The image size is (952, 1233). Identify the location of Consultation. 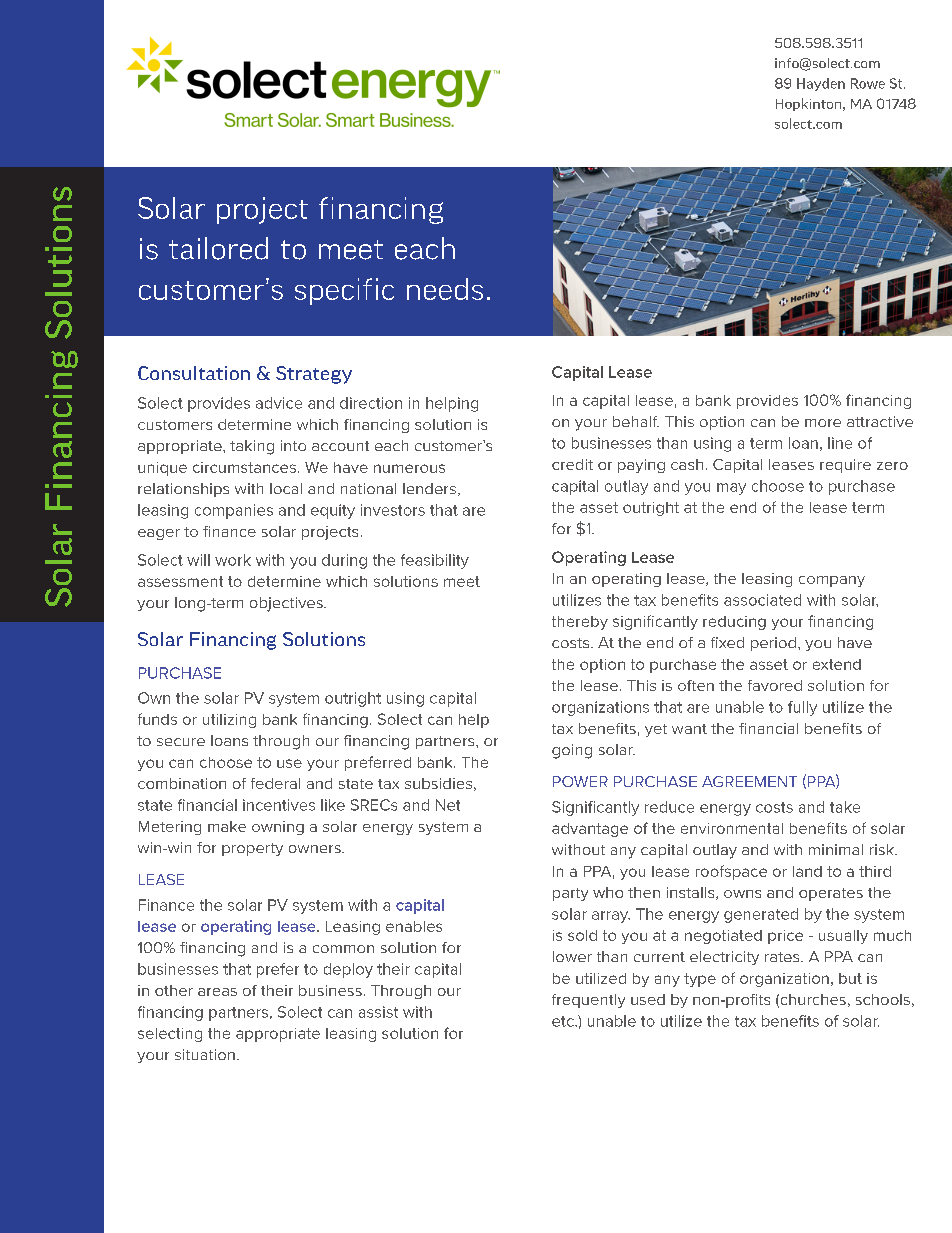
(194, 373).
